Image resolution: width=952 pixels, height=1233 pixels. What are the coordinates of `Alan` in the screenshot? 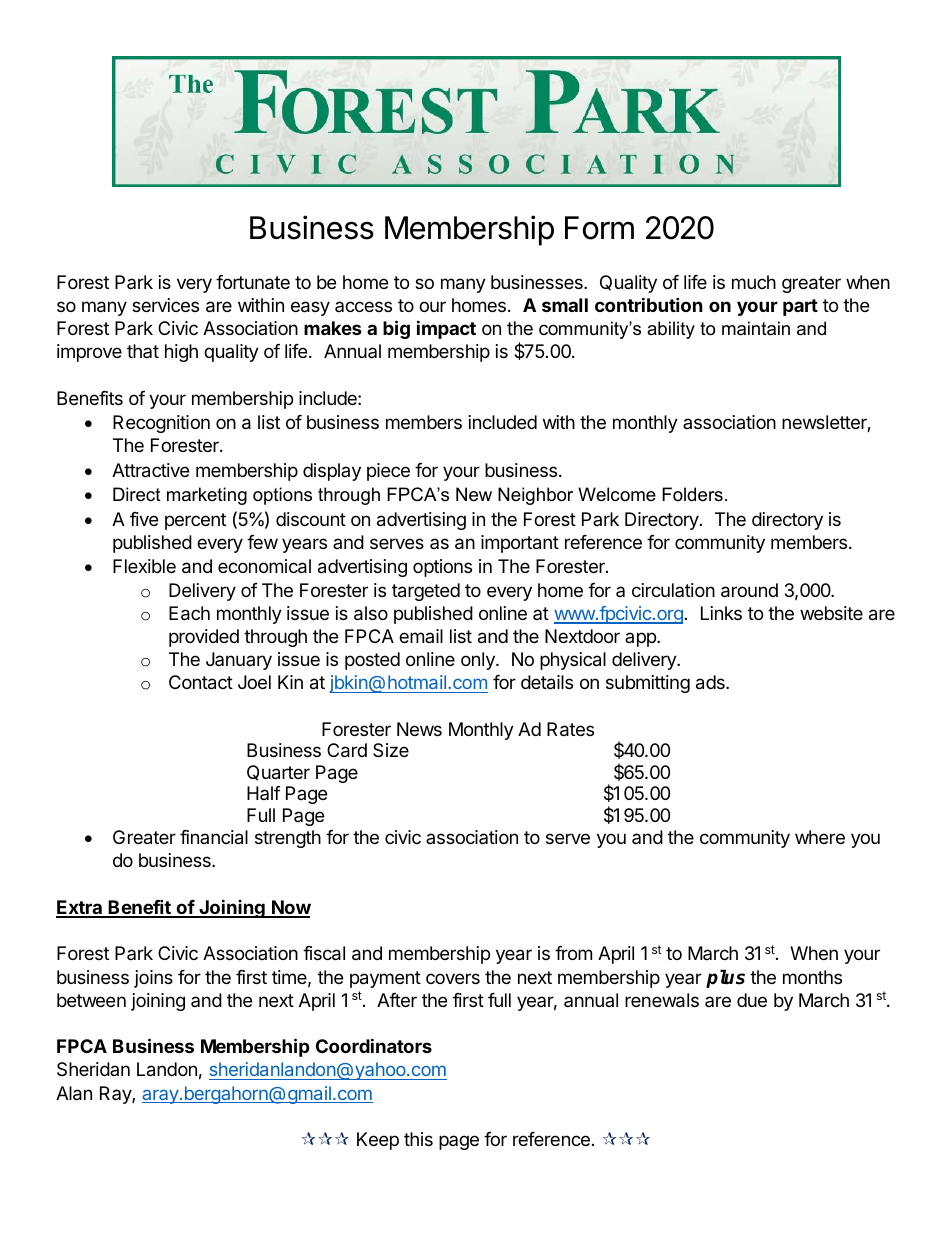 It's located at (74, 1093).
